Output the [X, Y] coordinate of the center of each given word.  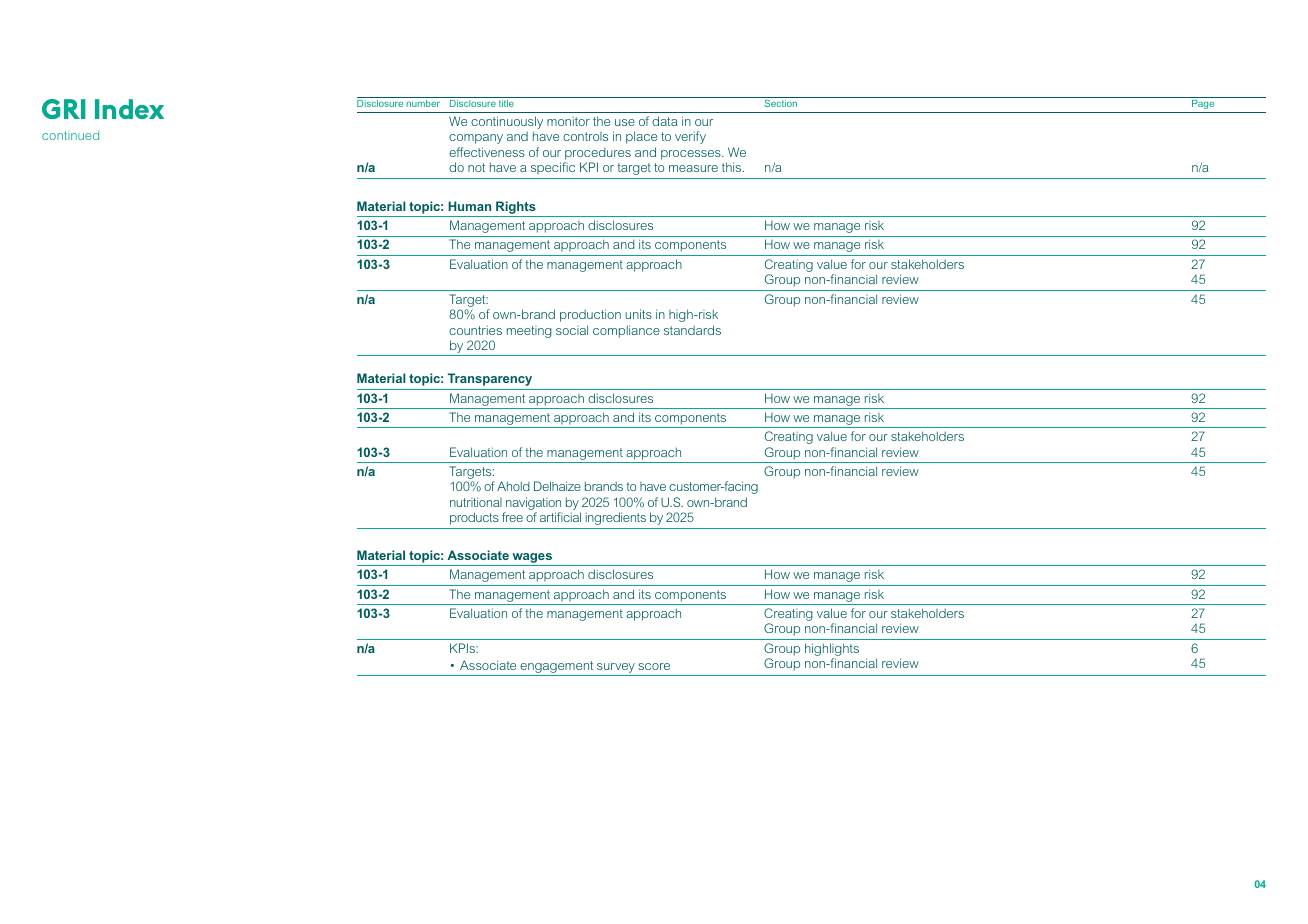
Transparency [490, 379]
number [423, 103]
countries [475, 330]
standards [692, 330]
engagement [556, 667]
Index [129, 109]
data [665, 121]
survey [616, 668]
